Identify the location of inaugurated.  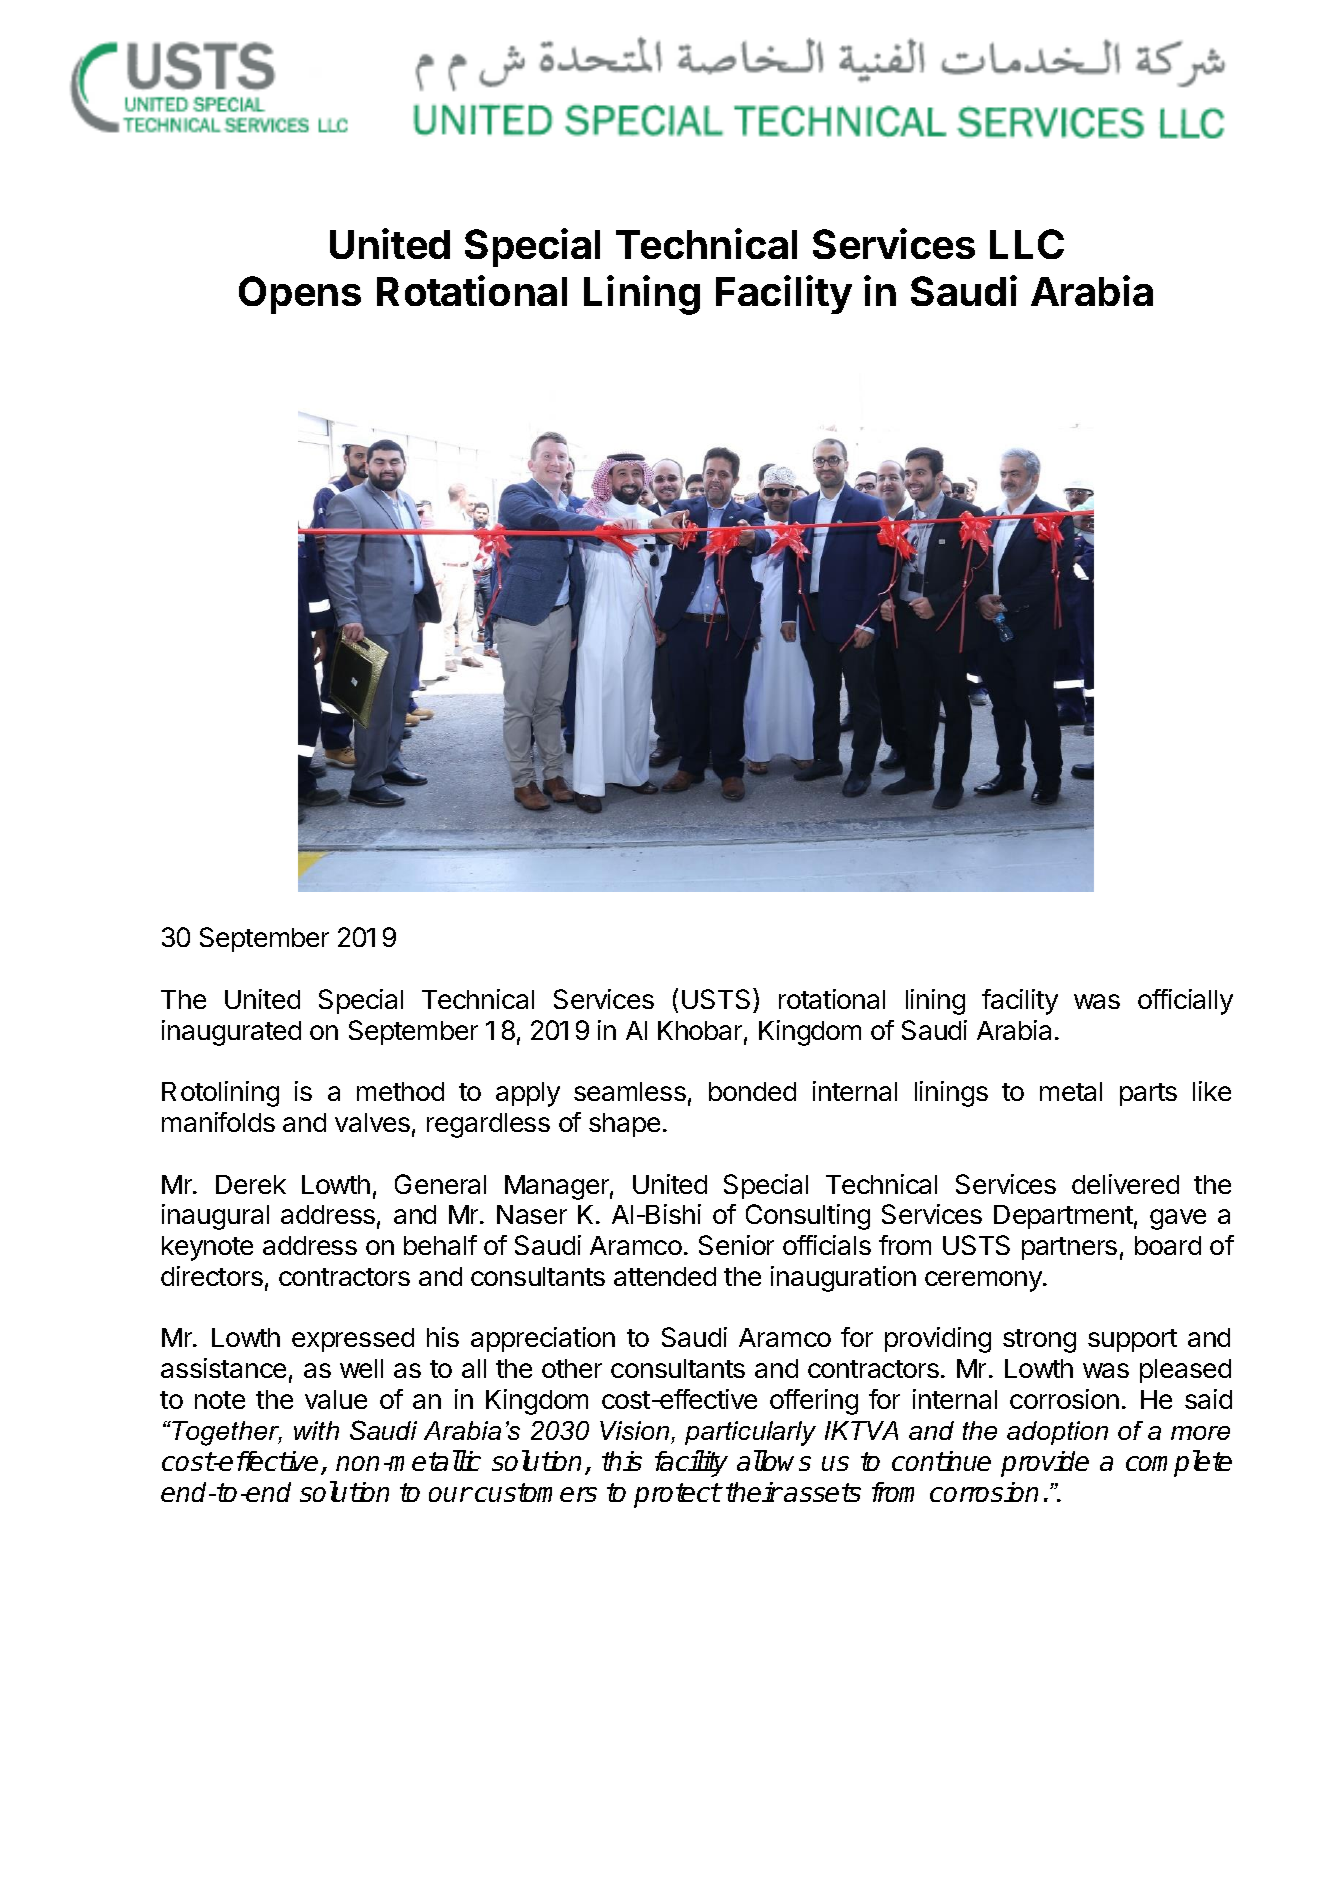
(231, 1033).
